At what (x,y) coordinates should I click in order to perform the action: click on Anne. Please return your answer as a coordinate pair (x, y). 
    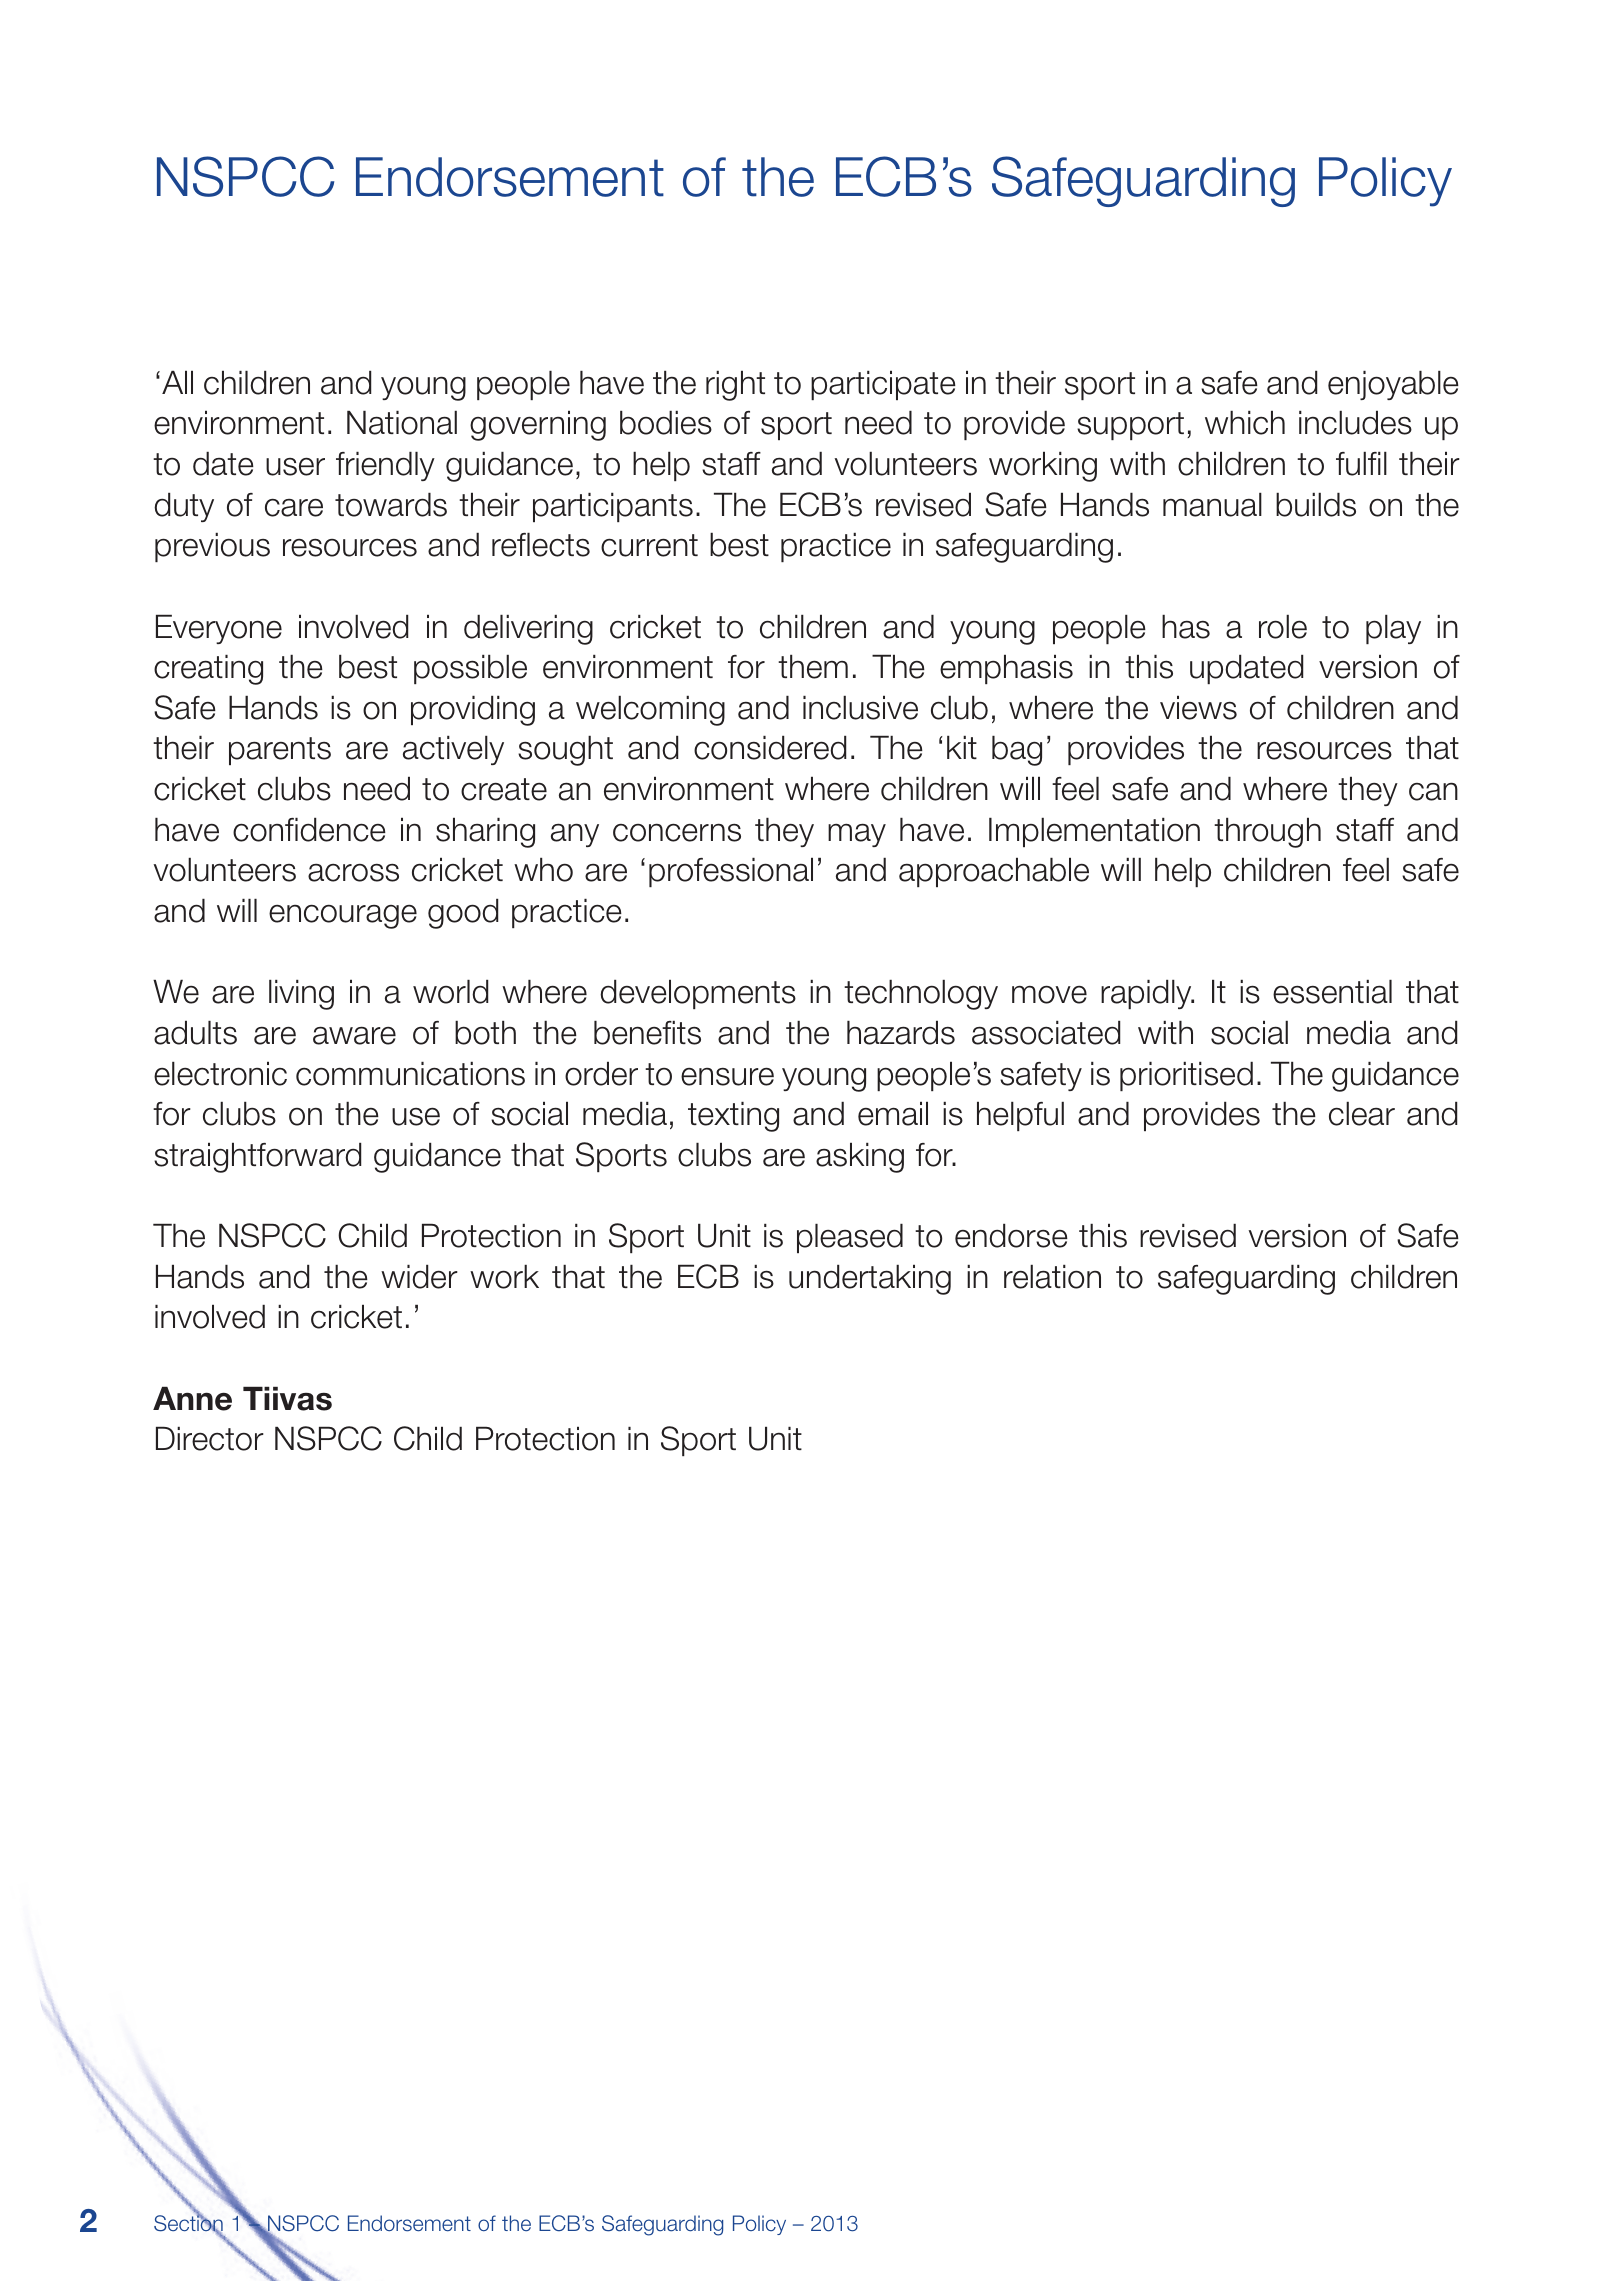
    Looking at the image, I should click on (192, 1399).
